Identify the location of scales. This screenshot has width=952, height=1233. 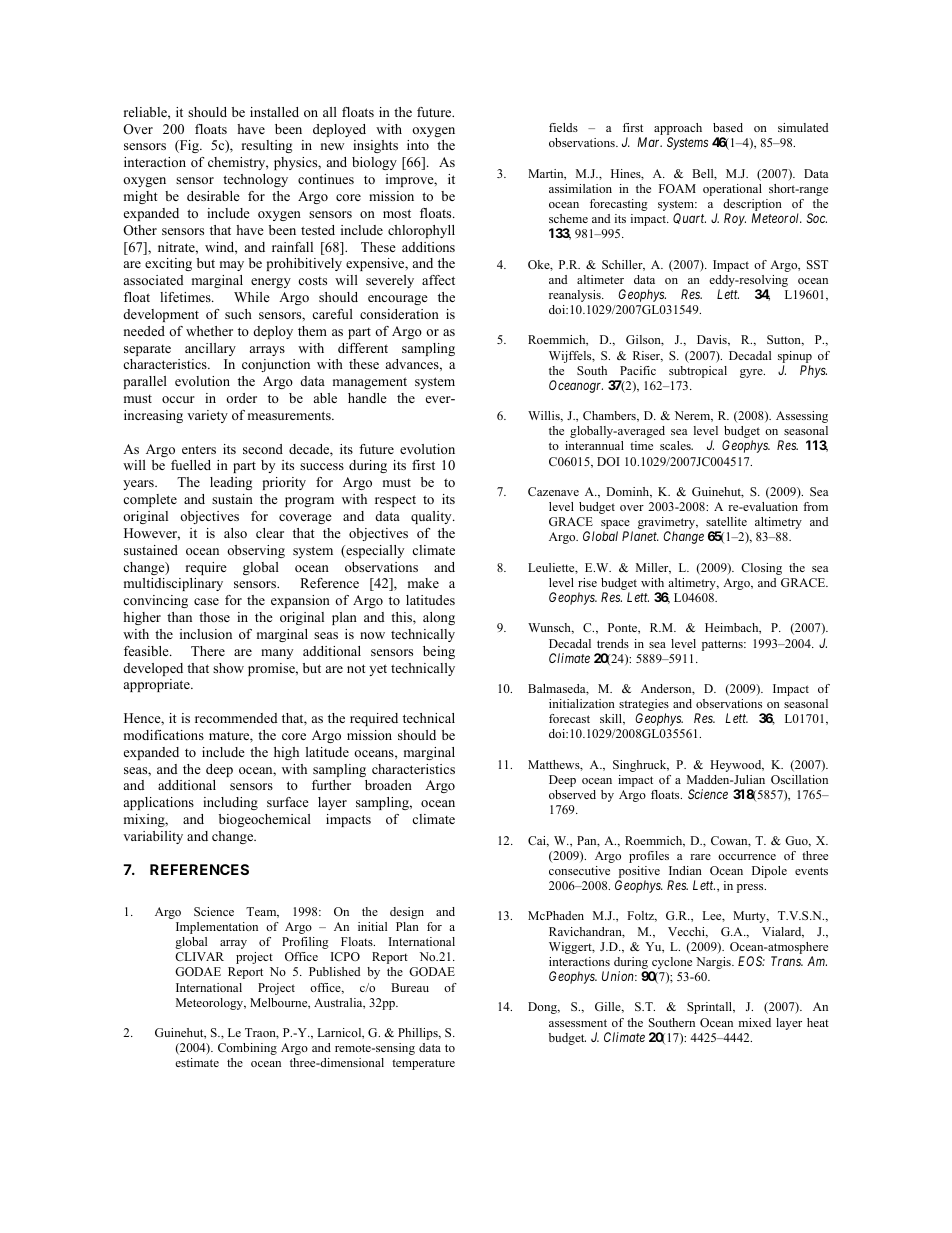
(676, 445).
